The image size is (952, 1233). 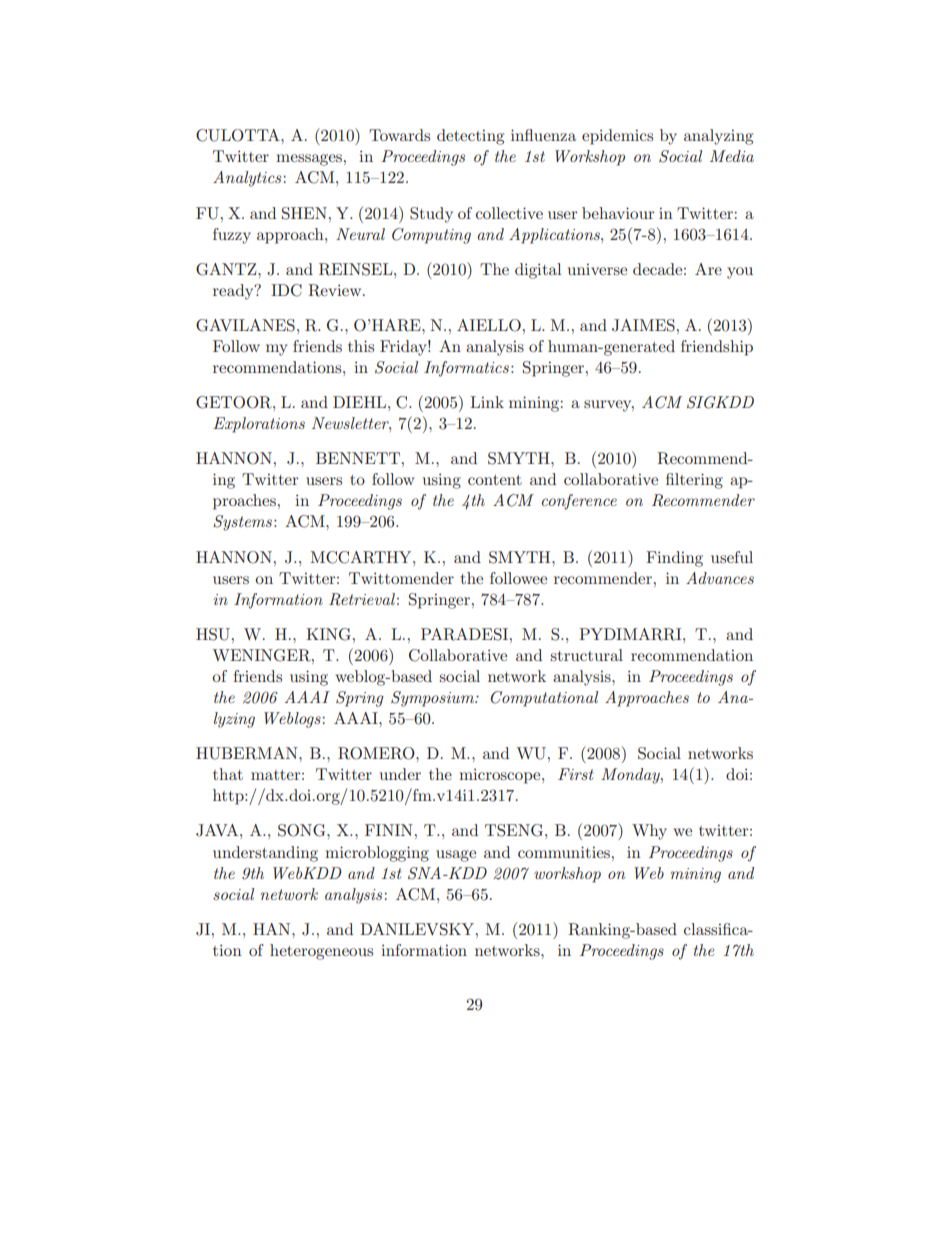 What do you see at coordinates (433, 699) in the screenshot?
I see `Symposium` at bounding box center [433, 699].
